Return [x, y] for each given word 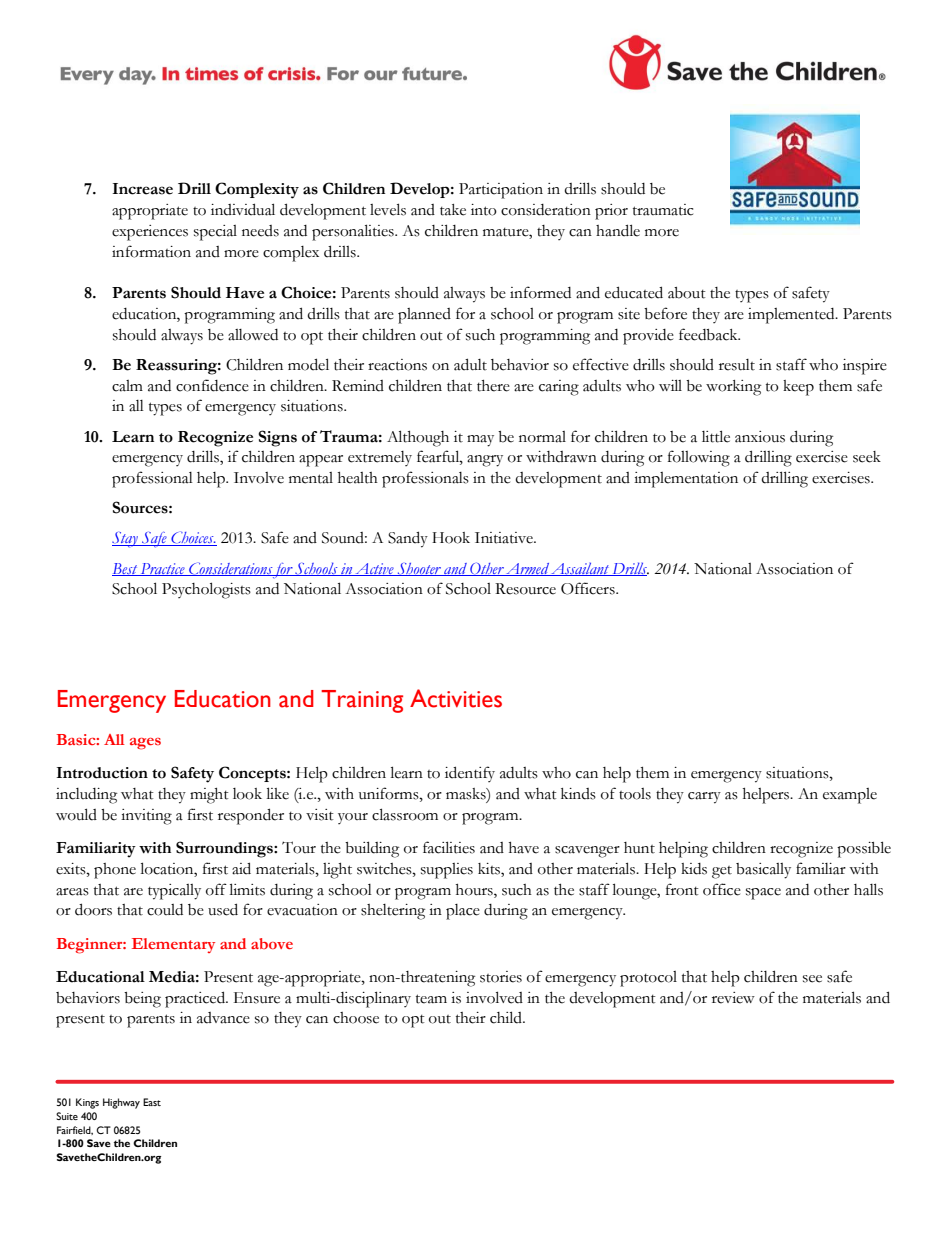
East [152, 1102]
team [431, 999]
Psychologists [206, 590]
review [733, 998]
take [453, 210]
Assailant [580, 569]
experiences [150, 233]
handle [618, 230]
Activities [456, 698]
